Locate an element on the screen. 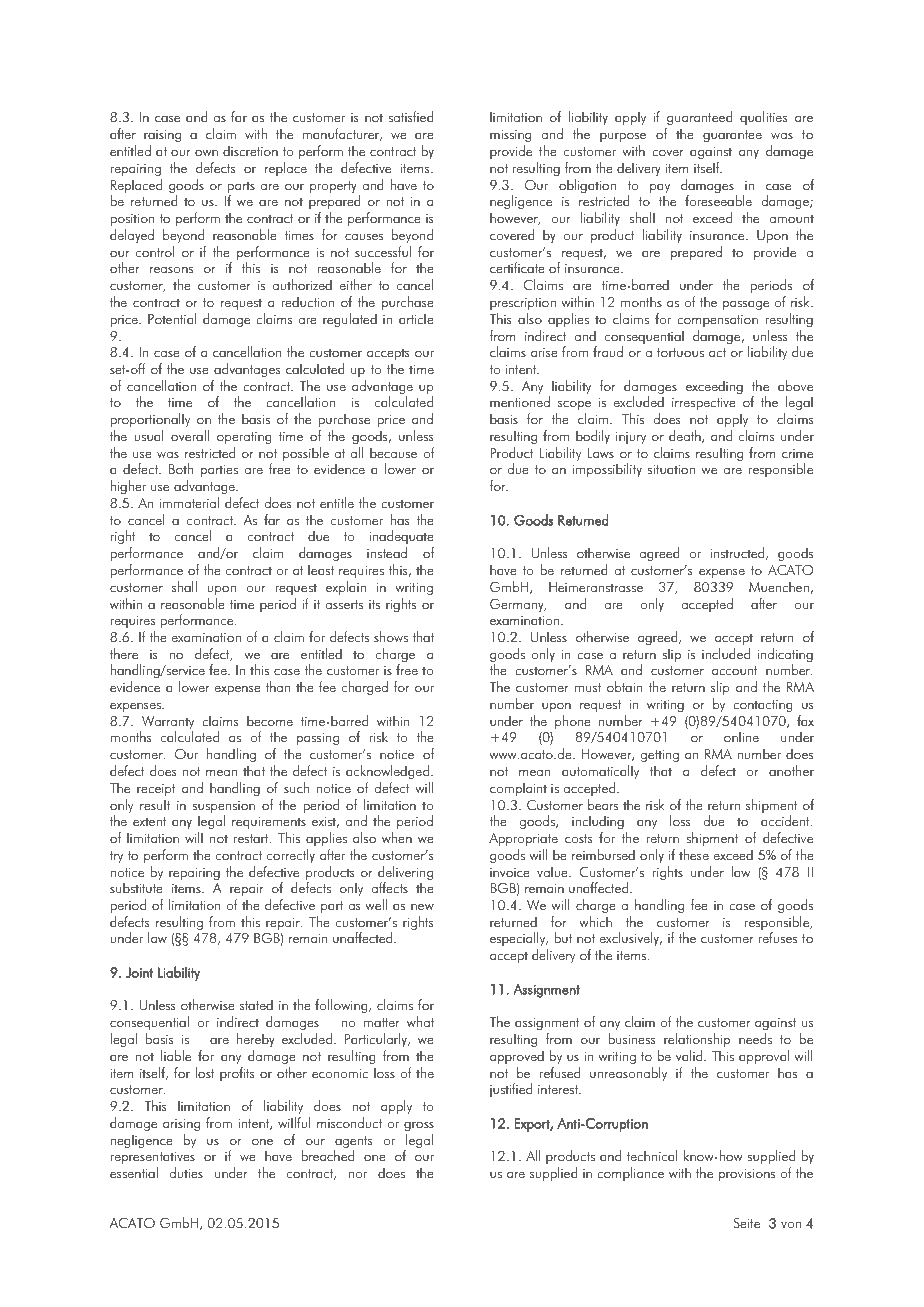 The image size is (924, 1307). qualities is located at coordinates (764, 118).
